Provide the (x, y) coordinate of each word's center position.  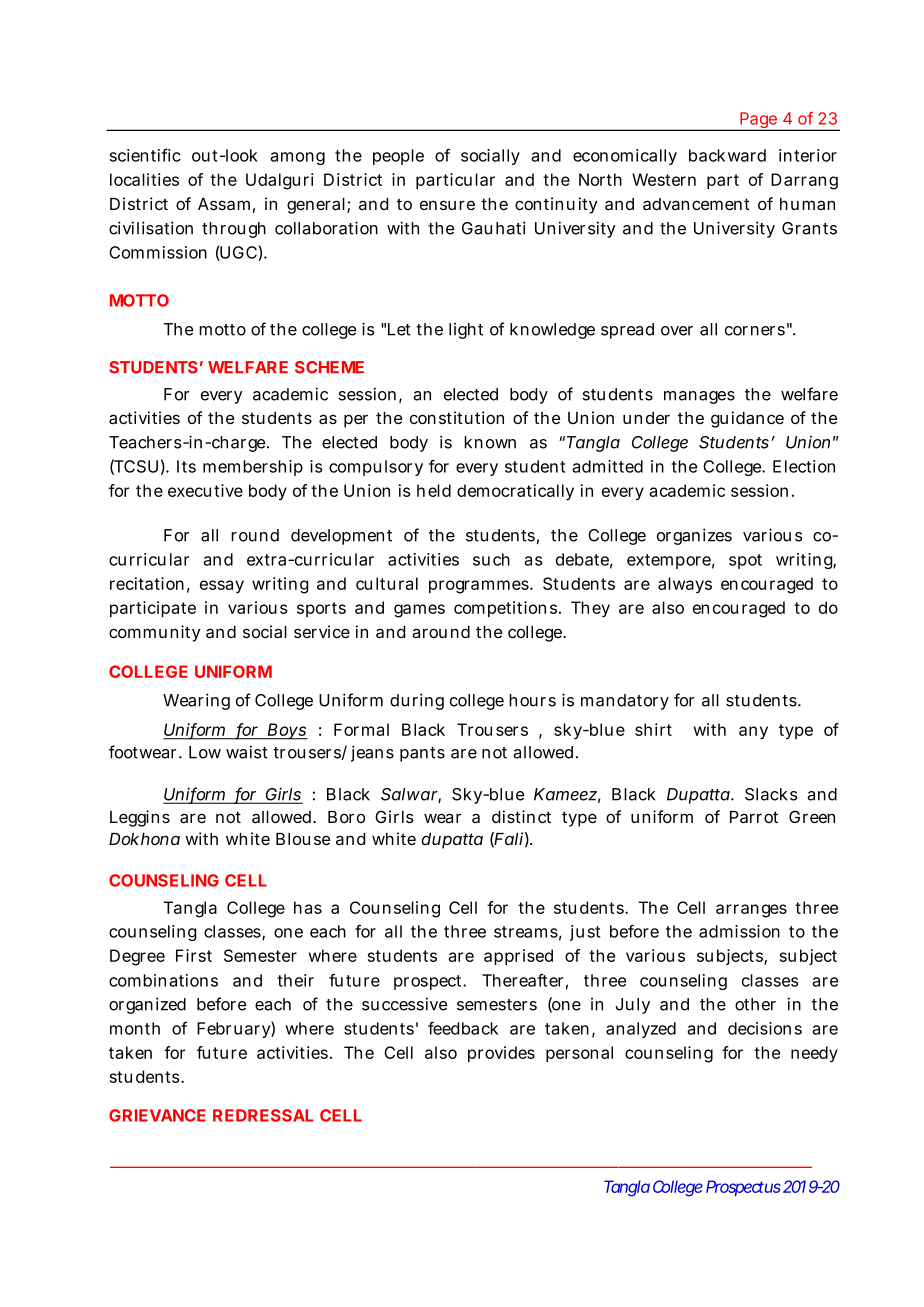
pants (422, 754)
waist (247, 752)
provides (501, 1054)
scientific (145, 155)
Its (186, 466)
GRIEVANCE (157, 1115)
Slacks (771, 794)
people (398, 157)
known (490, 442)
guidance (747, 419)
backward (727, 155)
